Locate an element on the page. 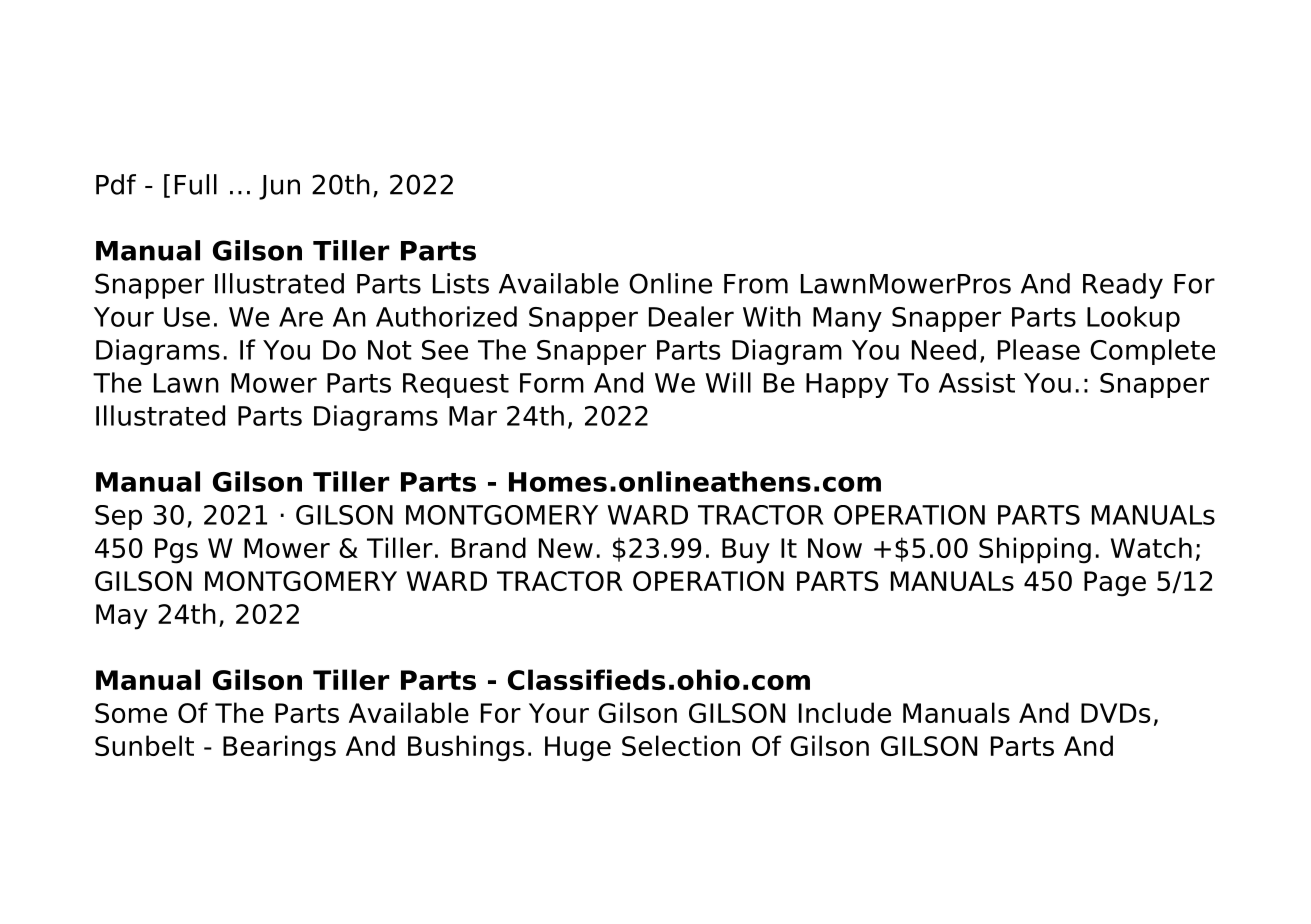  Selection is located at coordinates (681, 745).
